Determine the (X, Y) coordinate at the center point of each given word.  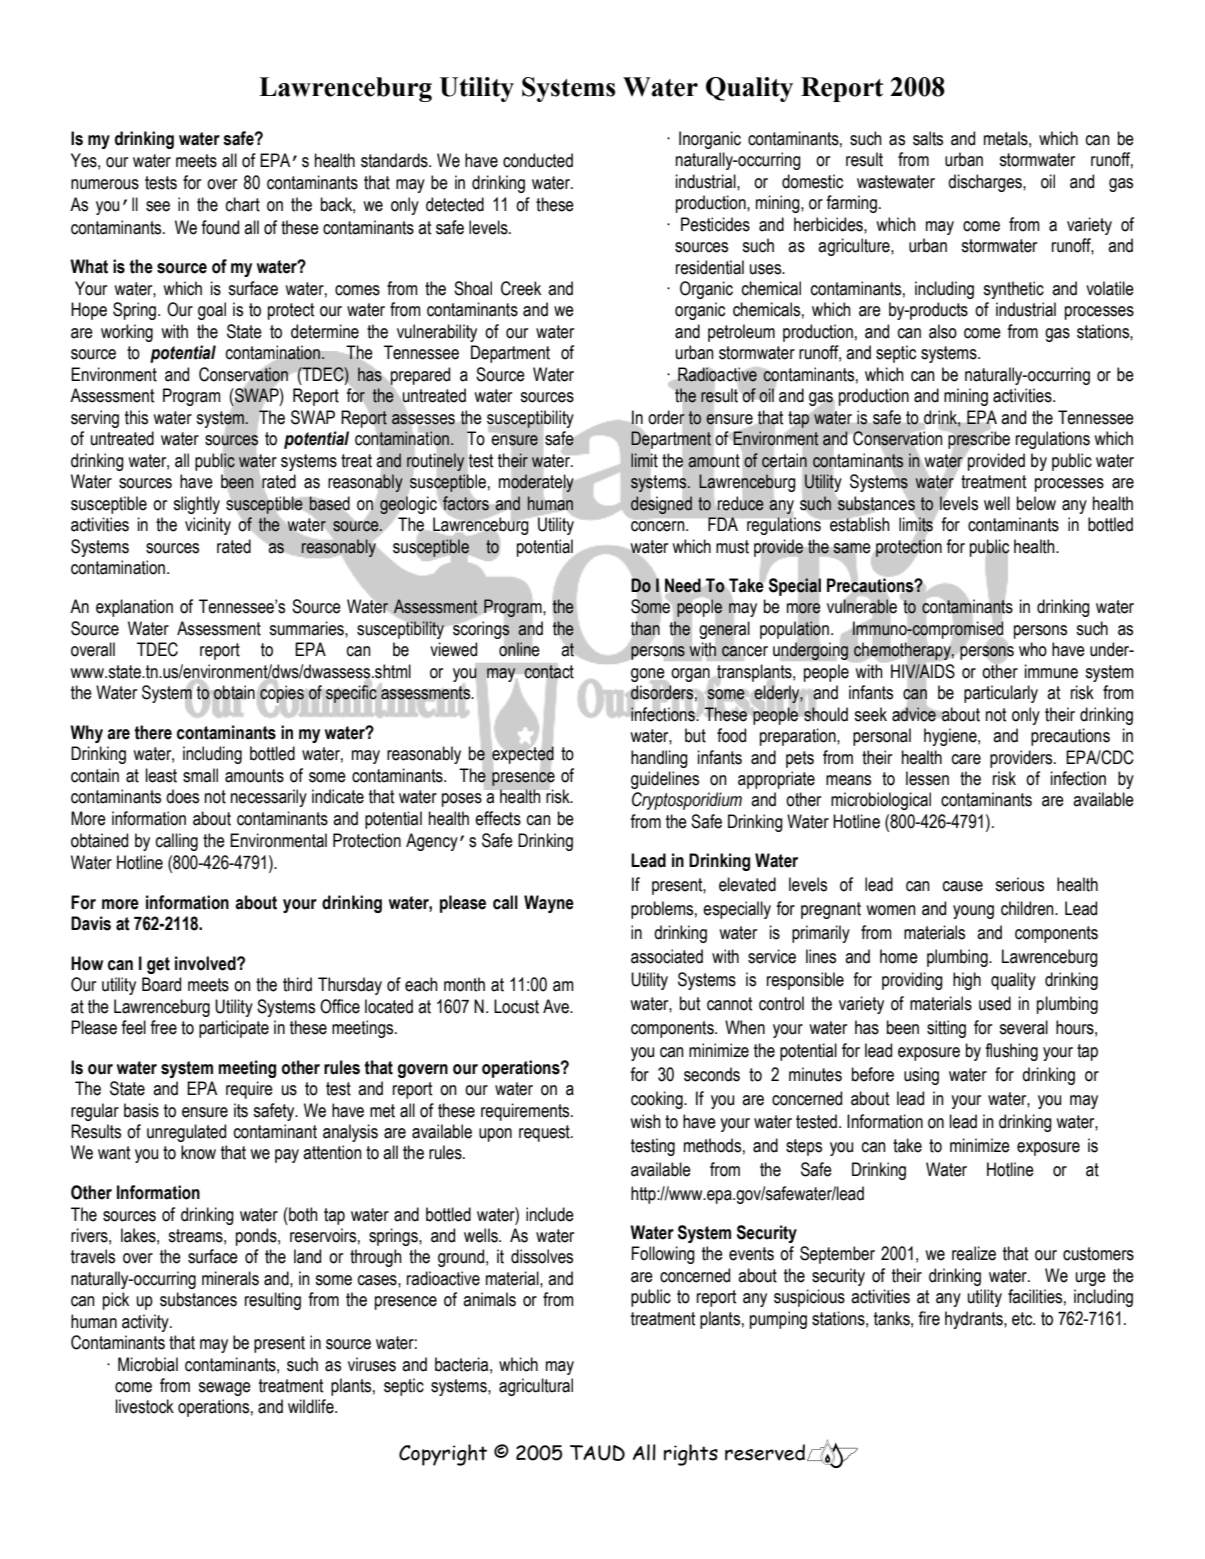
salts (928, 138)
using (921, 1076)
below (1036, 503)
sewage (224, 1389)
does (182, 796)
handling (659, 759)
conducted (538, 160)
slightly (196, 505)
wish (645, 1121)
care (966, 759)
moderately (536, 483)
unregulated (186, 1133)
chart (243, 204)
